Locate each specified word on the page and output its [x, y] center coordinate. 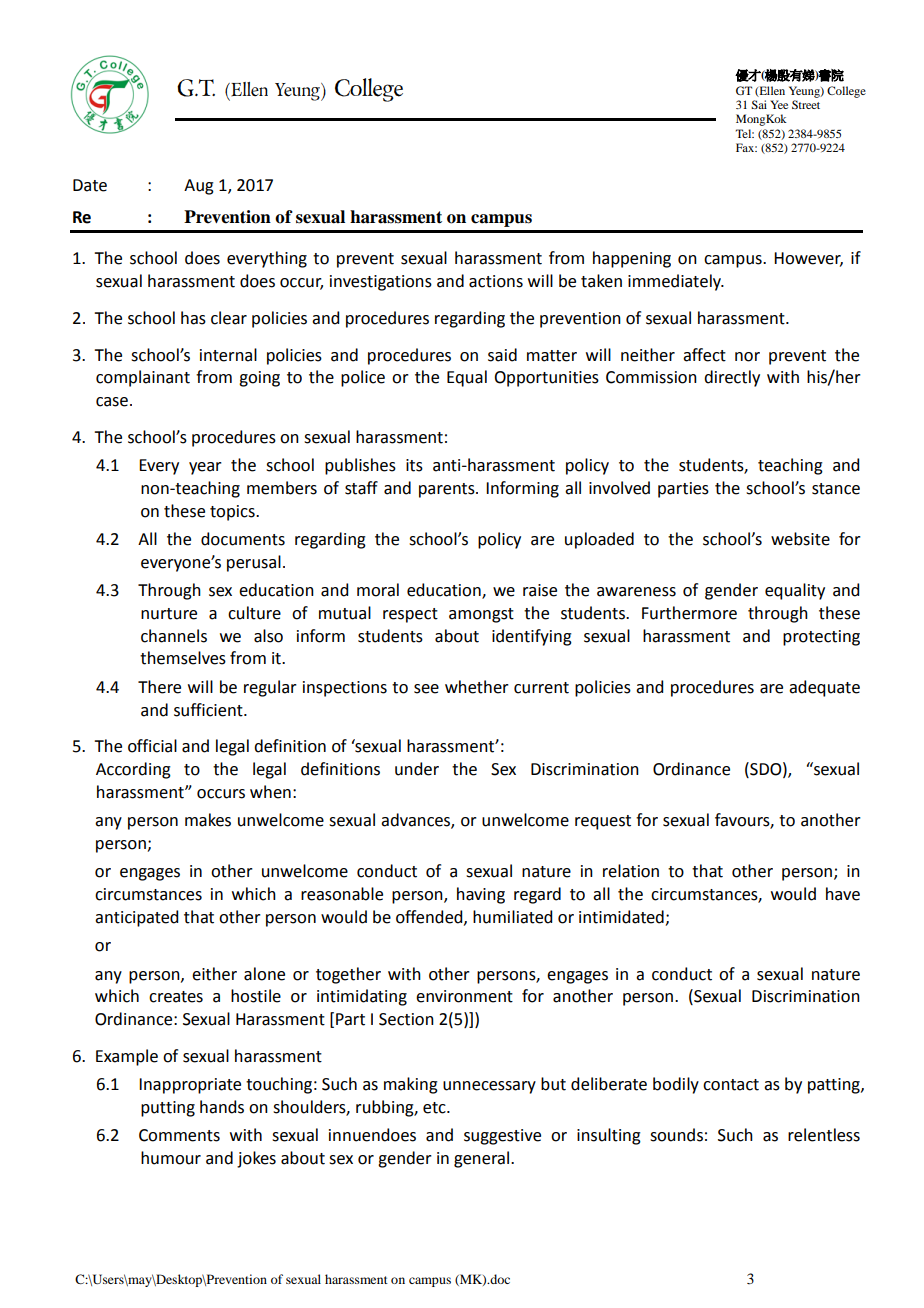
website [800, 539]
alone [264, 974]
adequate [824, 688]
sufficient [209, 710]
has [193, 318]
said [502, 355]
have [843, 894]
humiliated [512, 917]
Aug [199, 187]
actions [496, 281]
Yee [779, 104]
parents [448, 490]
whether [477, 687]
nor [747, 357]
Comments [179, 1135]
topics [233, 513]
